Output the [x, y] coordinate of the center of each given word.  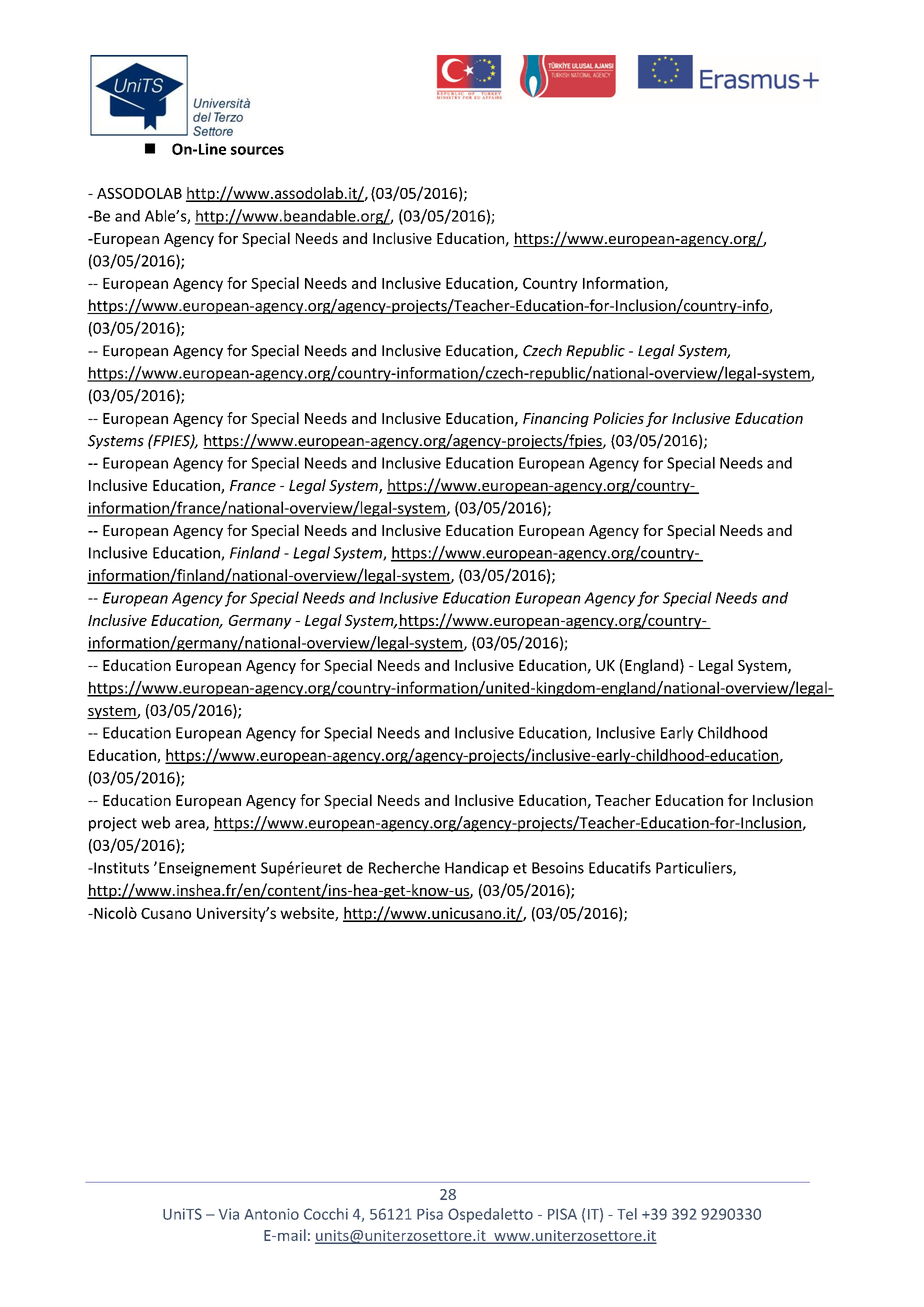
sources [257, 150]
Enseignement [207, 869]
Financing [556, 420]
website [308, 914]
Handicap [477, 869]
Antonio [271, 1214]
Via [229, 1214]
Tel [627, 1214]
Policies [618, 418]
